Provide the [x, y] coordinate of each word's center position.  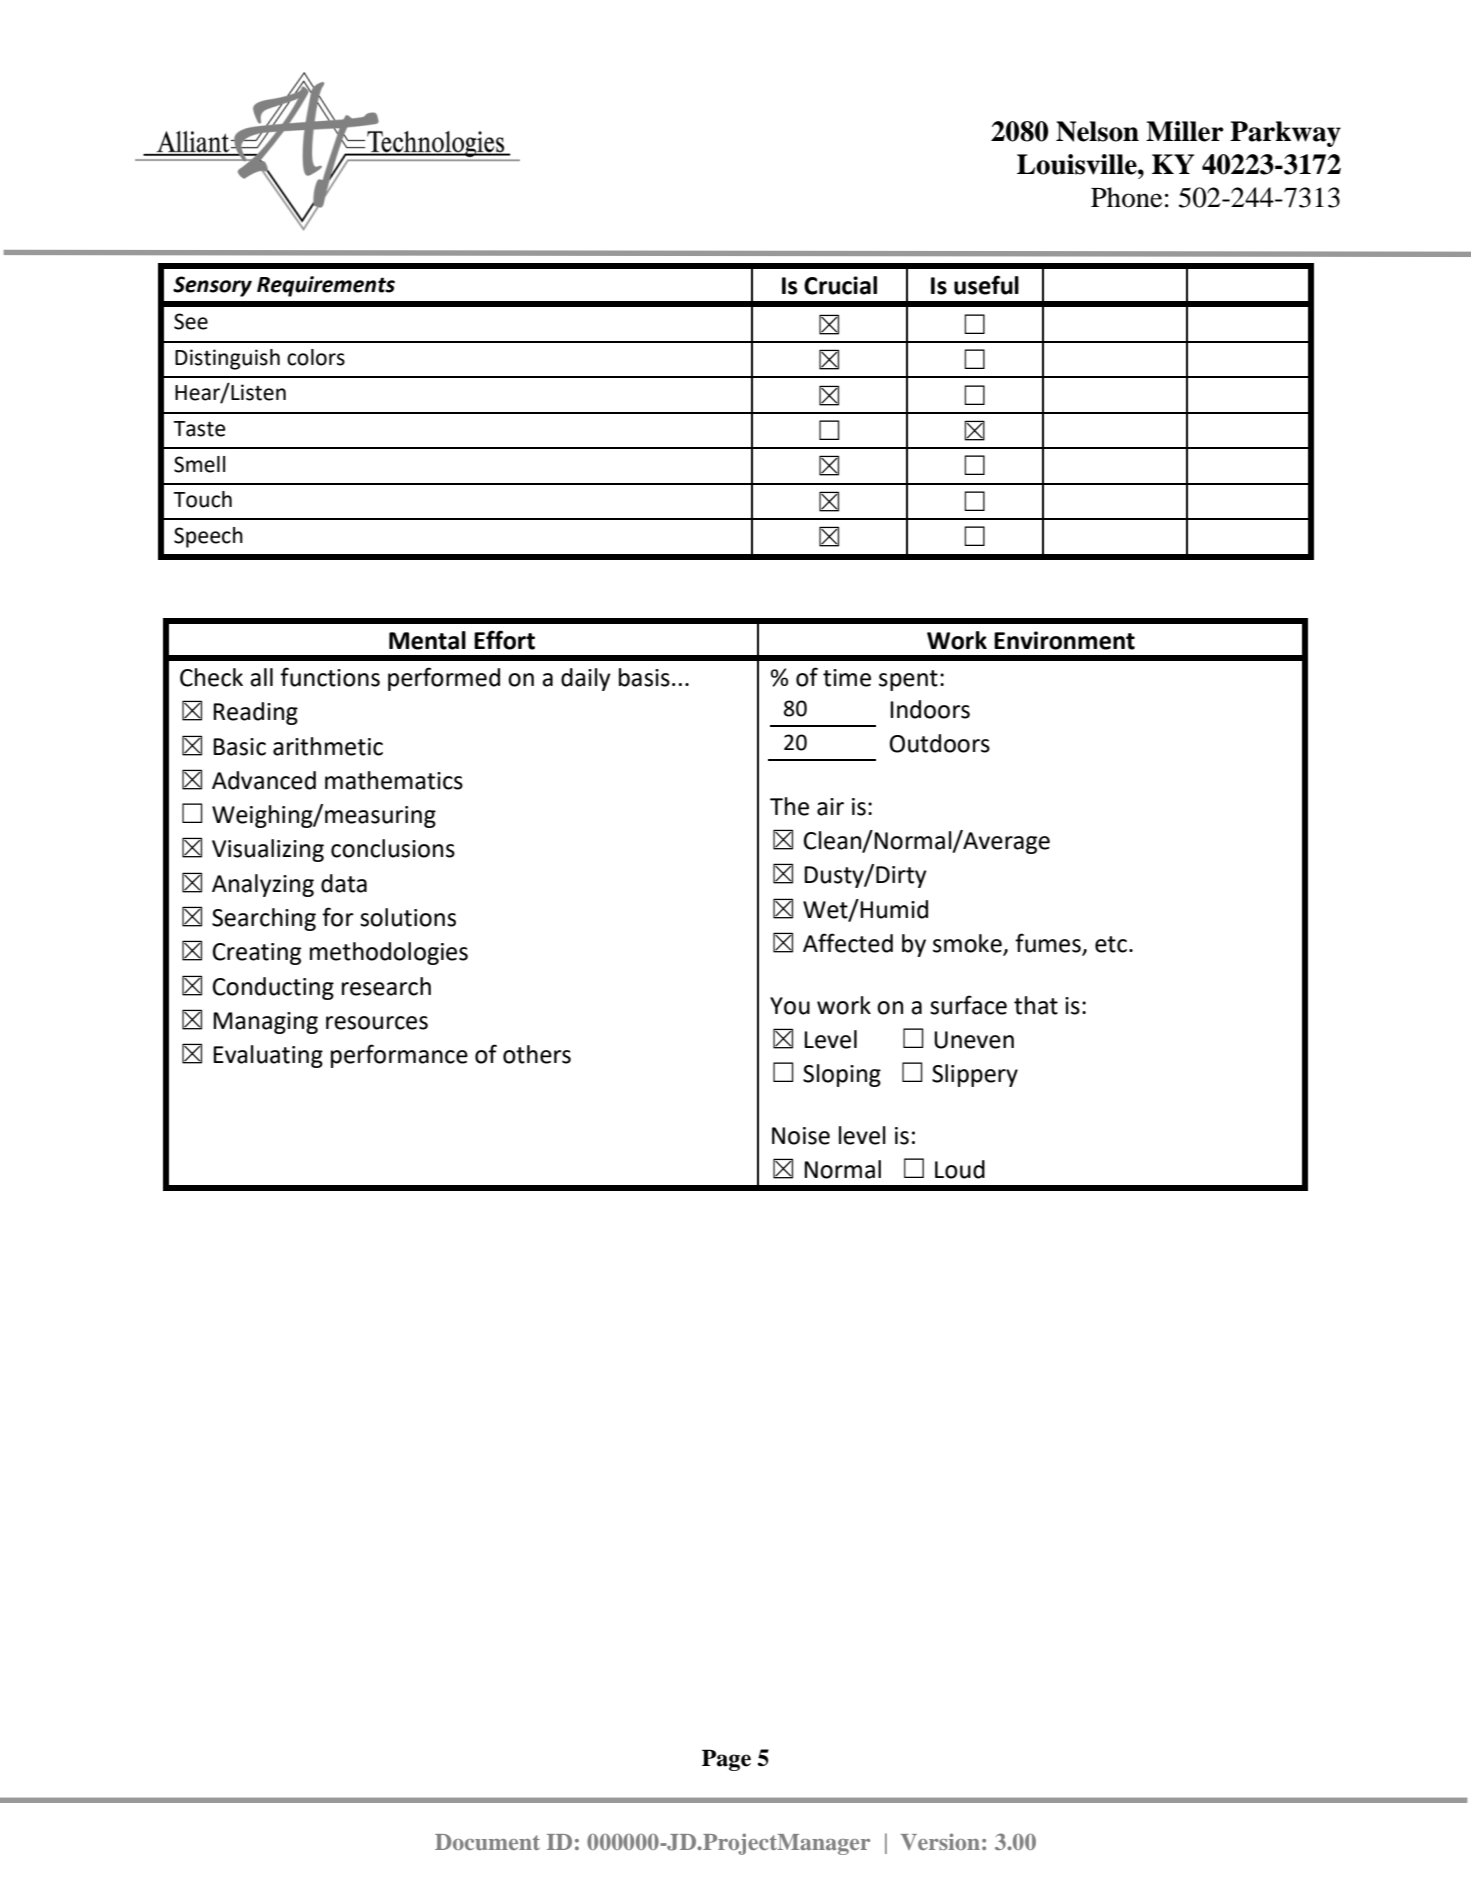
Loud [960, 1169]
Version [940, 1841]
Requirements [326, 286]
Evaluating [268, 1056]
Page [726, 1760]
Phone [1126, 197]
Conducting [273, 988]
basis [644, 677]
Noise [801, 1136]
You [790, 1006]
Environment [1064, 640]
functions [330, 677]
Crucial [840, 285]
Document [487, 1842]
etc [1111, 944]
